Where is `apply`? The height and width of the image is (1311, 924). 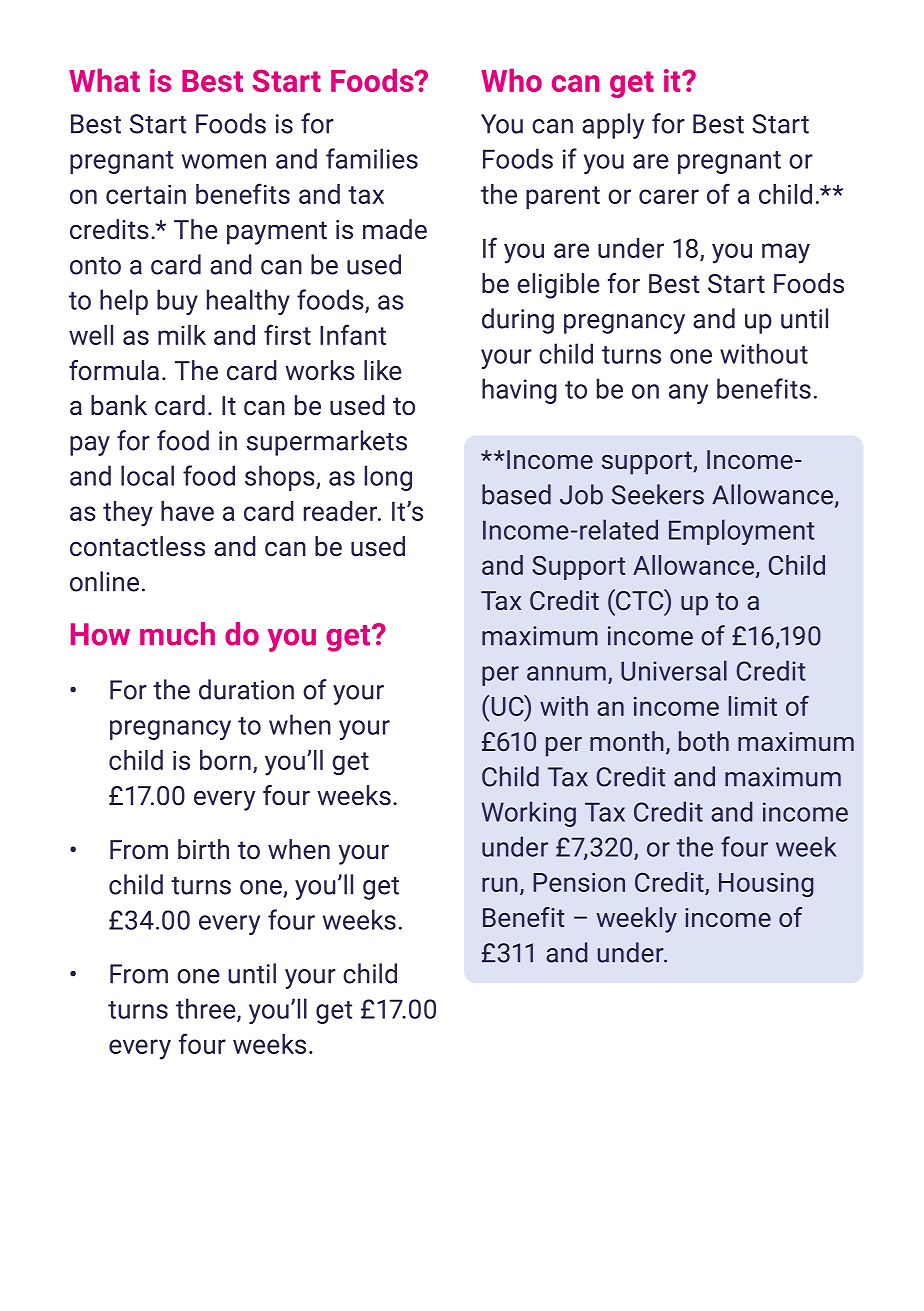
apply is located at coordinates (613, 126).
